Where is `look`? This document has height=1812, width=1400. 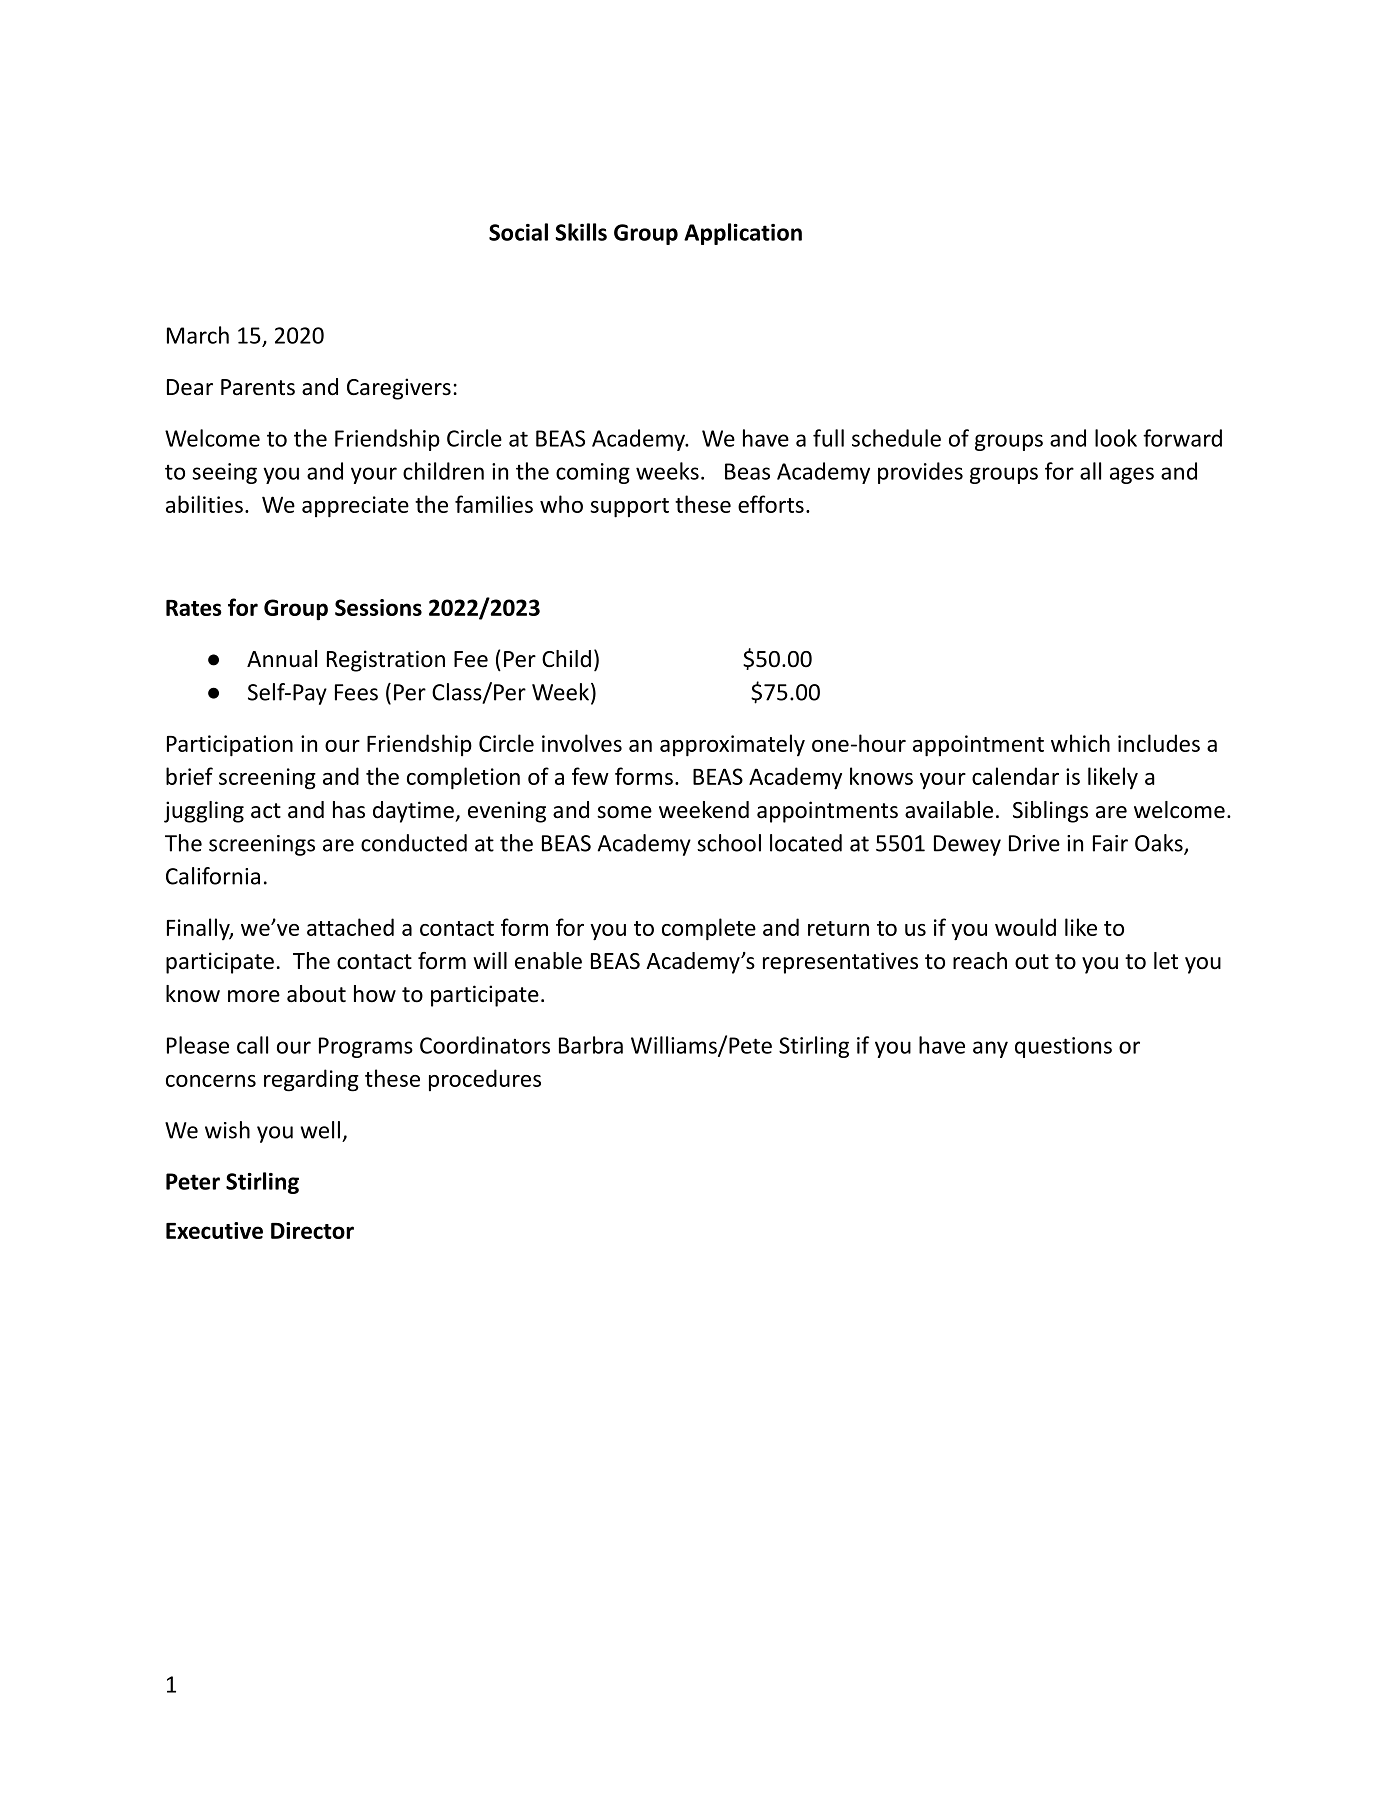 look is located at coordinates (1116, 438).
